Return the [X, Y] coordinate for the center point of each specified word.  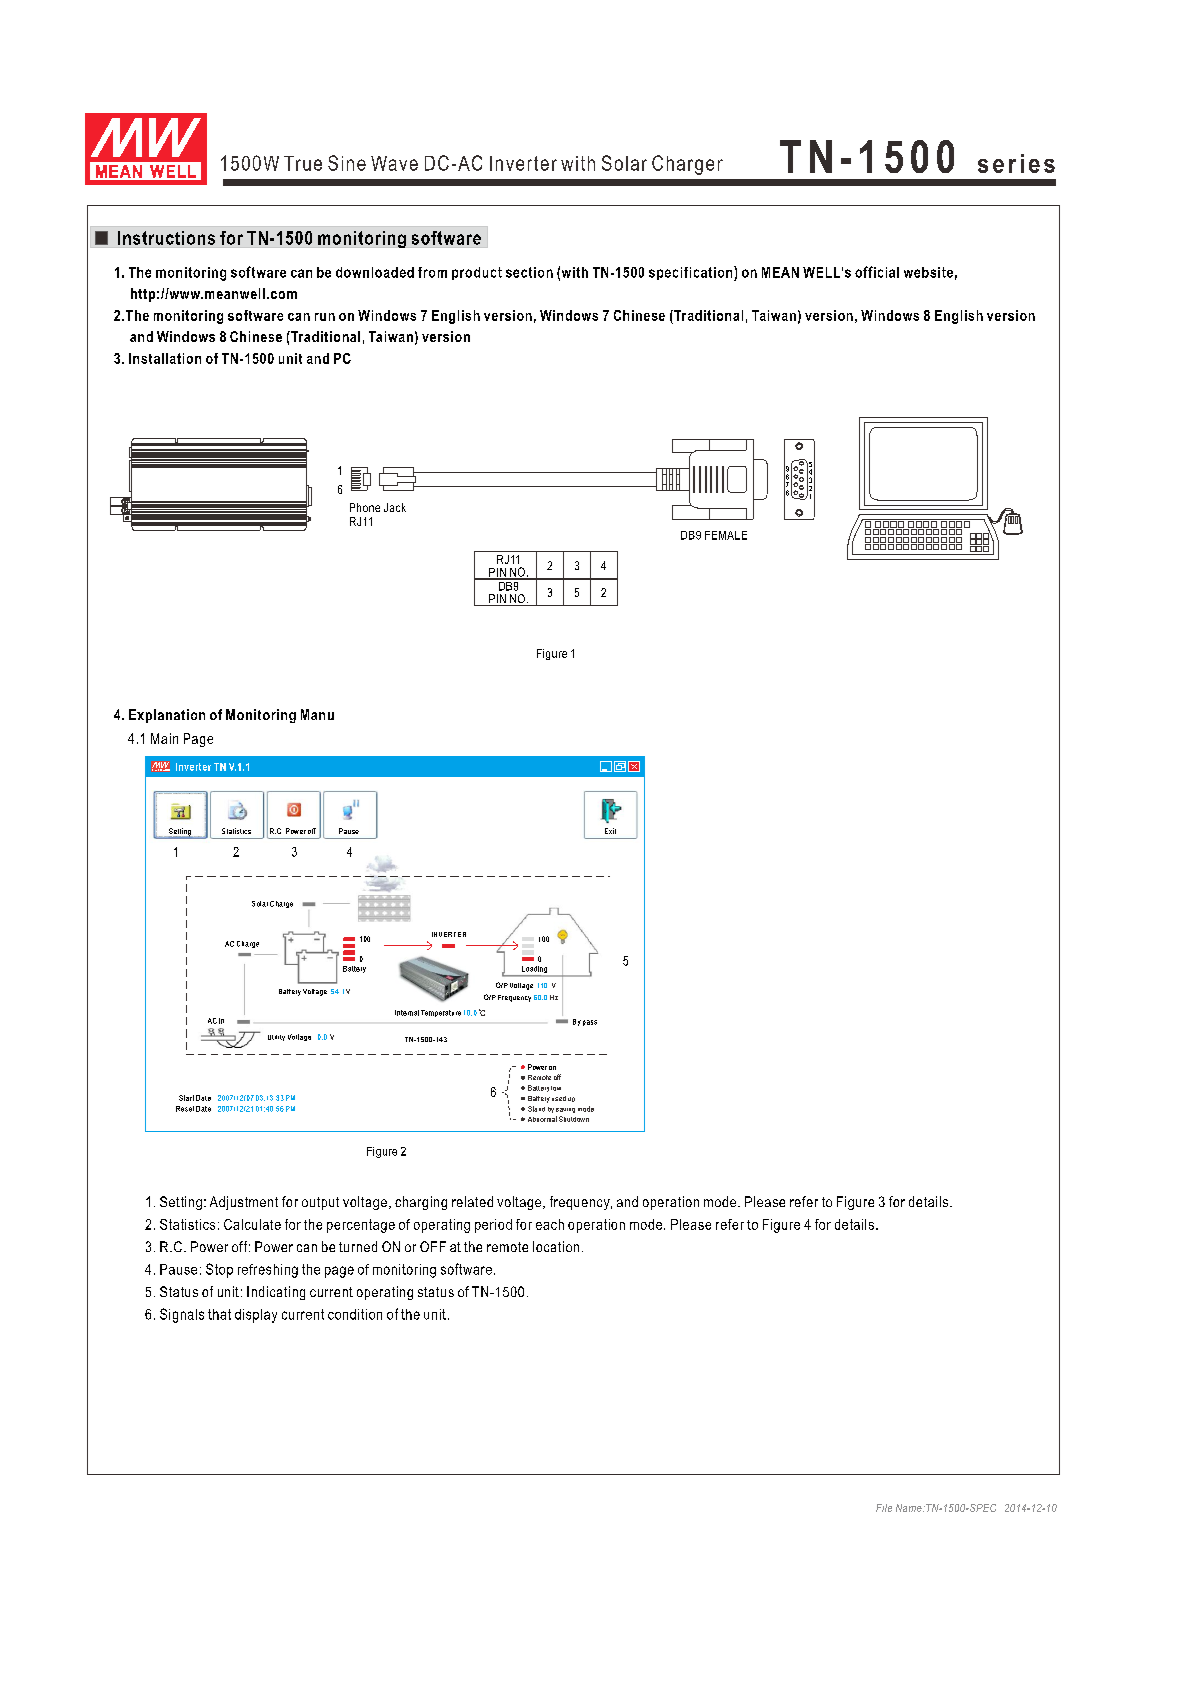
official [877, 272]
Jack [395, 507]
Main [164, 738]
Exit [610, 831]
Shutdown [574, 1119]
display [256, 1316]
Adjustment [244, 1203]
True [303, 163]
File [884, 1508]
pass [590, 1023]
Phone [365, 507]
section [529, 272]
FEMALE [726, 535]
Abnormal [542, 1119]
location [556, 1246]
